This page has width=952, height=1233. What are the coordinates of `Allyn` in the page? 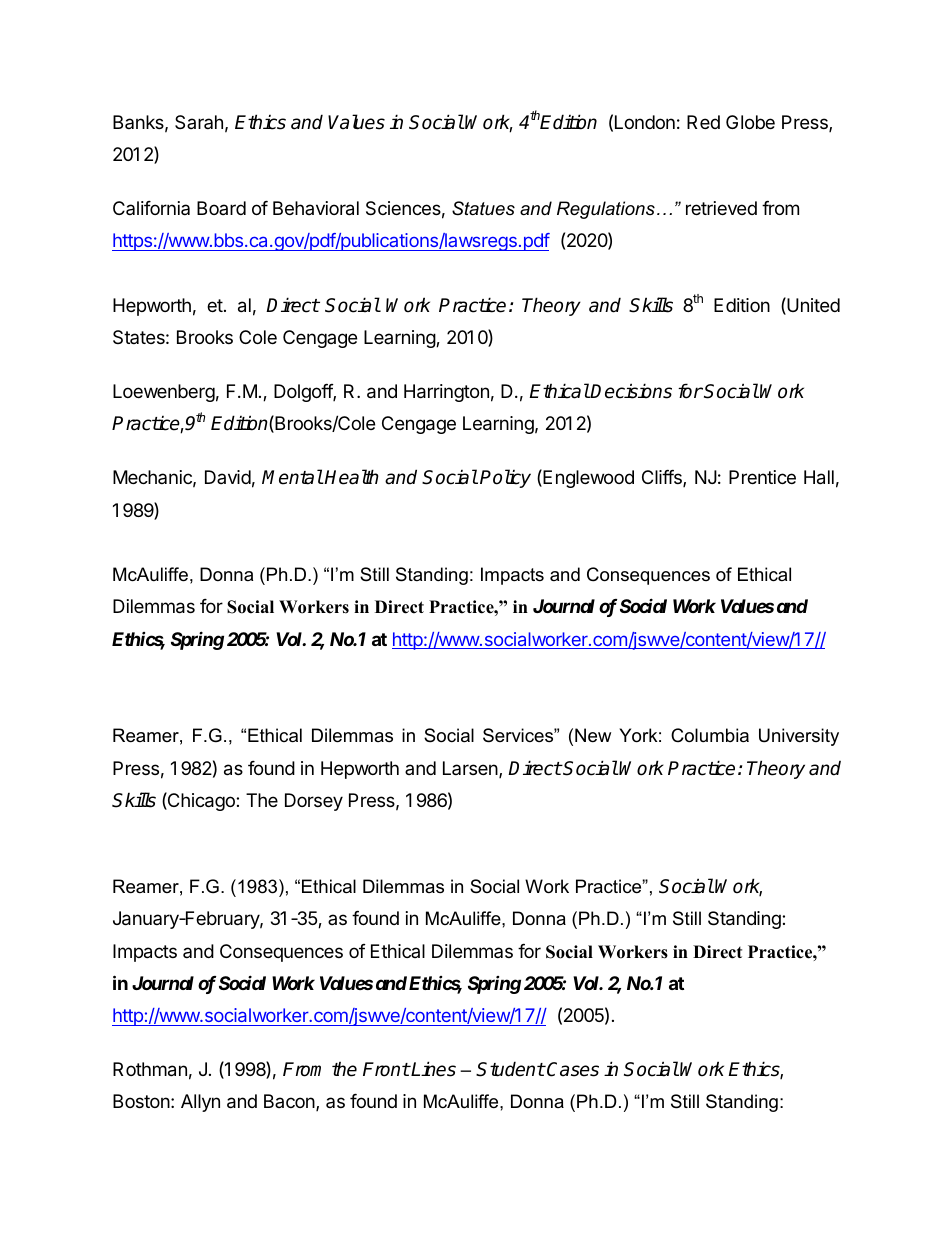 It's located at (200, 1103).
